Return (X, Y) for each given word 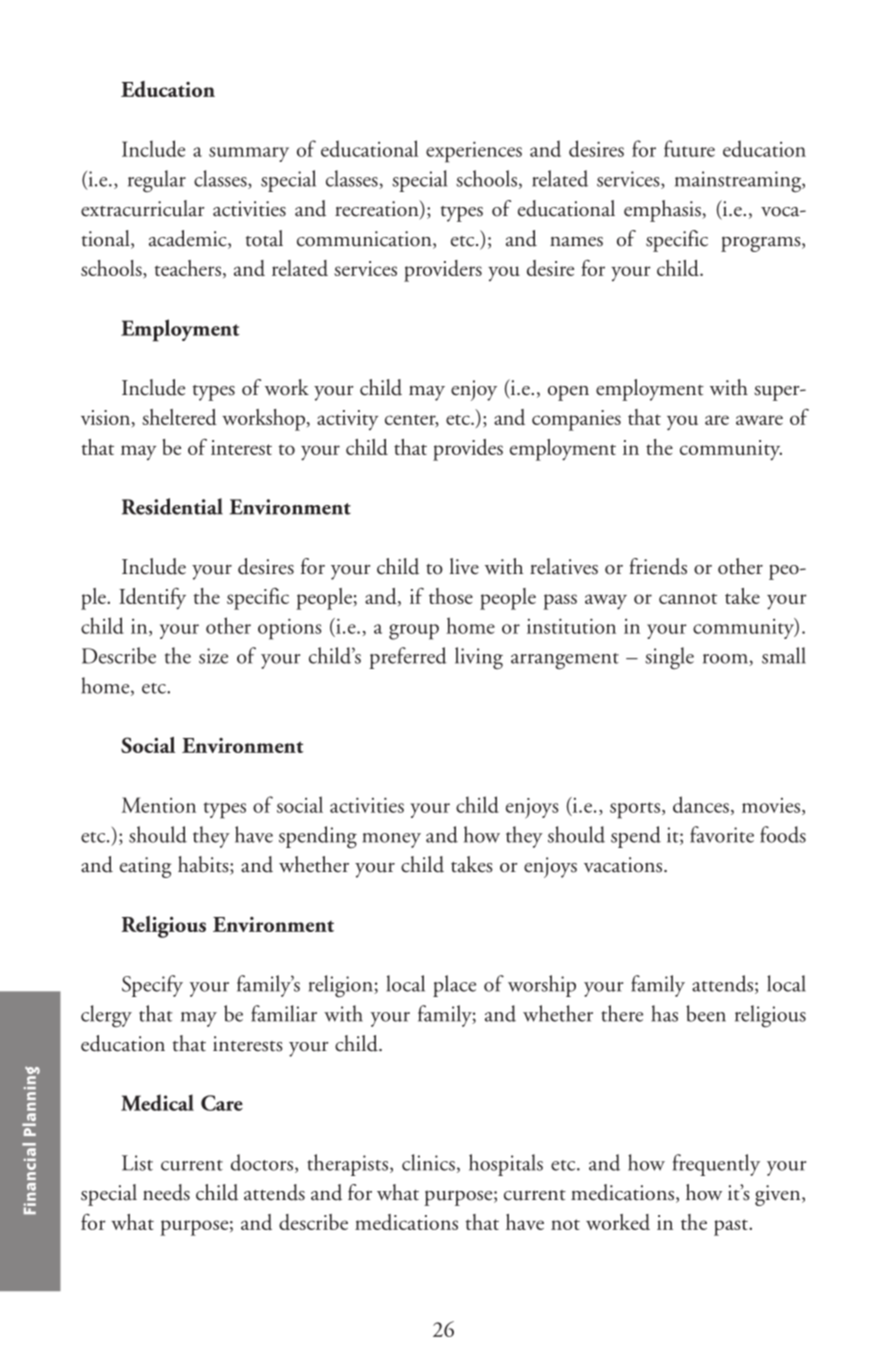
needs (166, 1192)
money (392, 840)
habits (204, 865)
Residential (172, 506)
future (689, 148)
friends (658, 566)
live (464, 566)
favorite (722, 834)
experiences (474, 152)
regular (157, 181)
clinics (428, 1162)
